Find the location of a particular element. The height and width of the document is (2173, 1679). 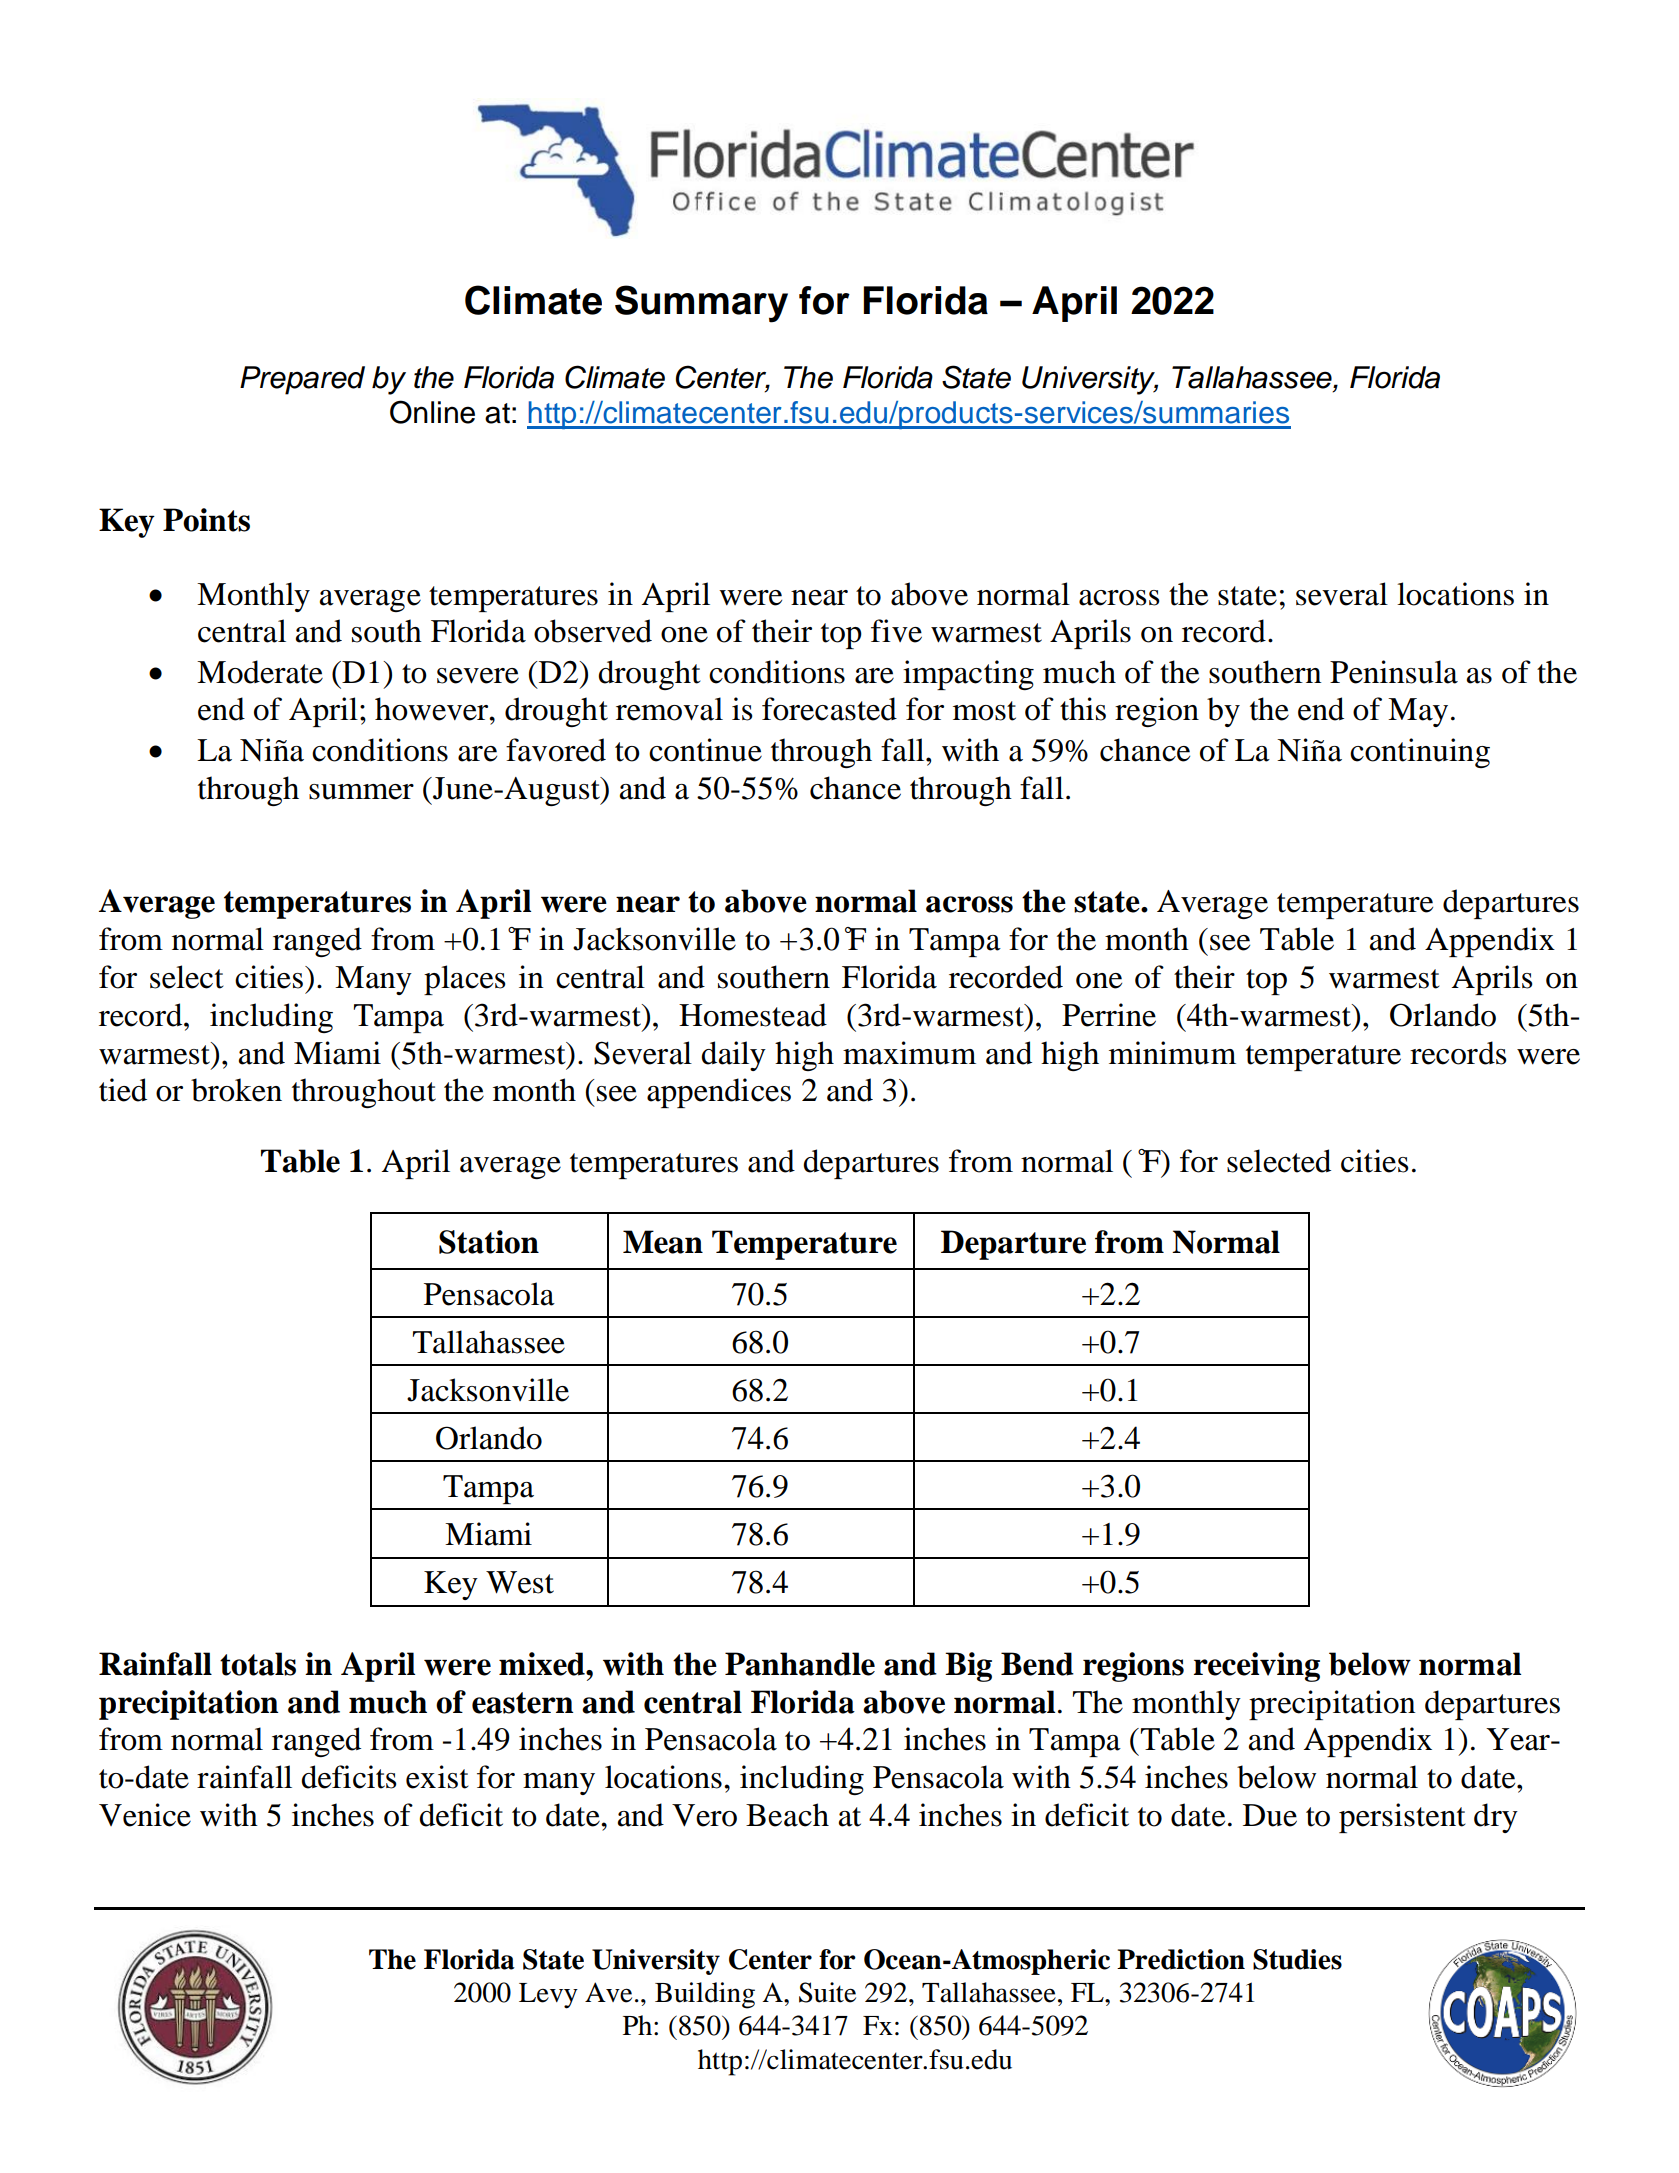

summer is located at coordinates (361, 792).
